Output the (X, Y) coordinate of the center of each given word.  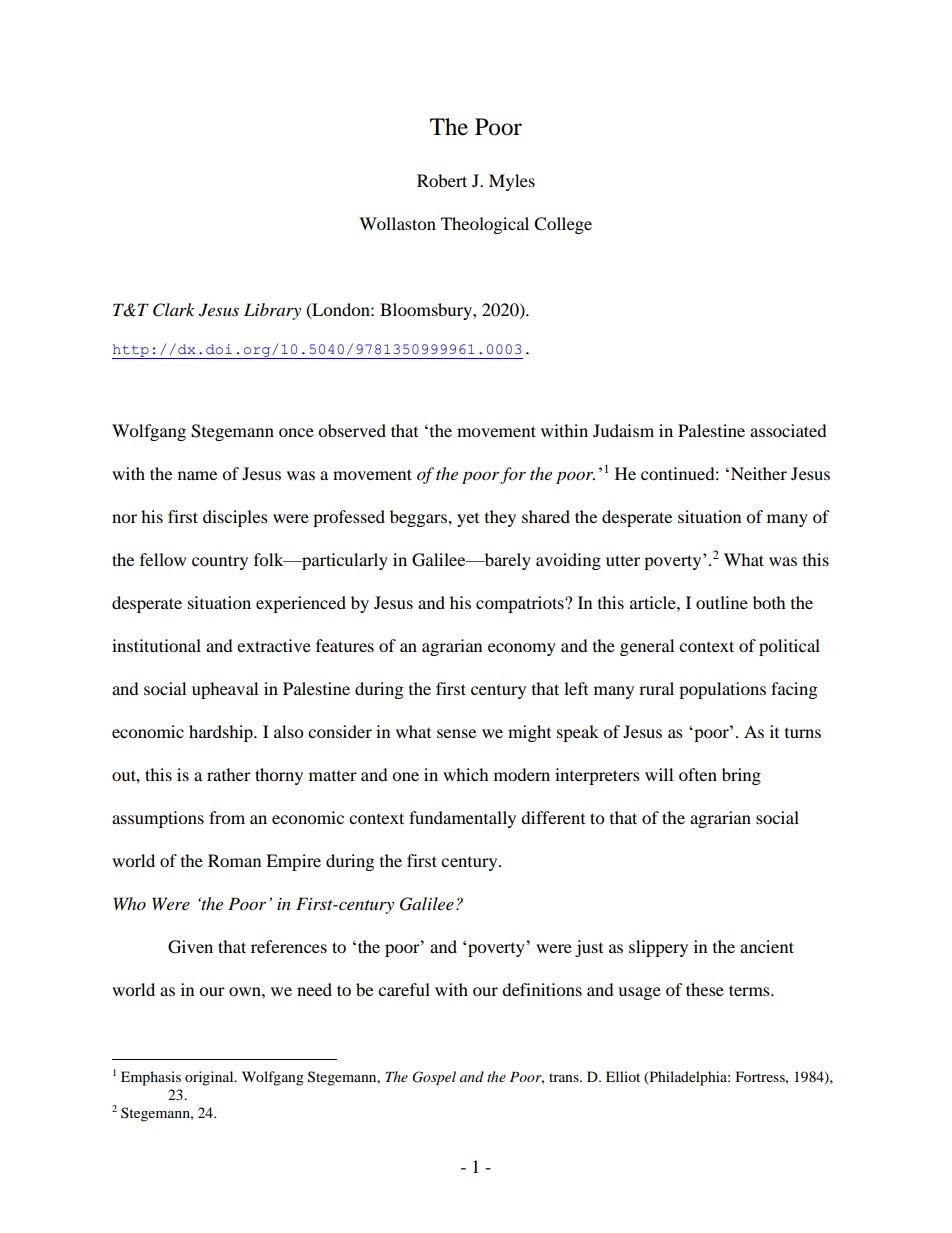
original (210, 1078)
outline (722, 602)
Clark (174, 310)
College (563, 225)
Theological (485, 225)
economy (522, 649)
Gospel (434, 1078)
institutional (156, 645)
